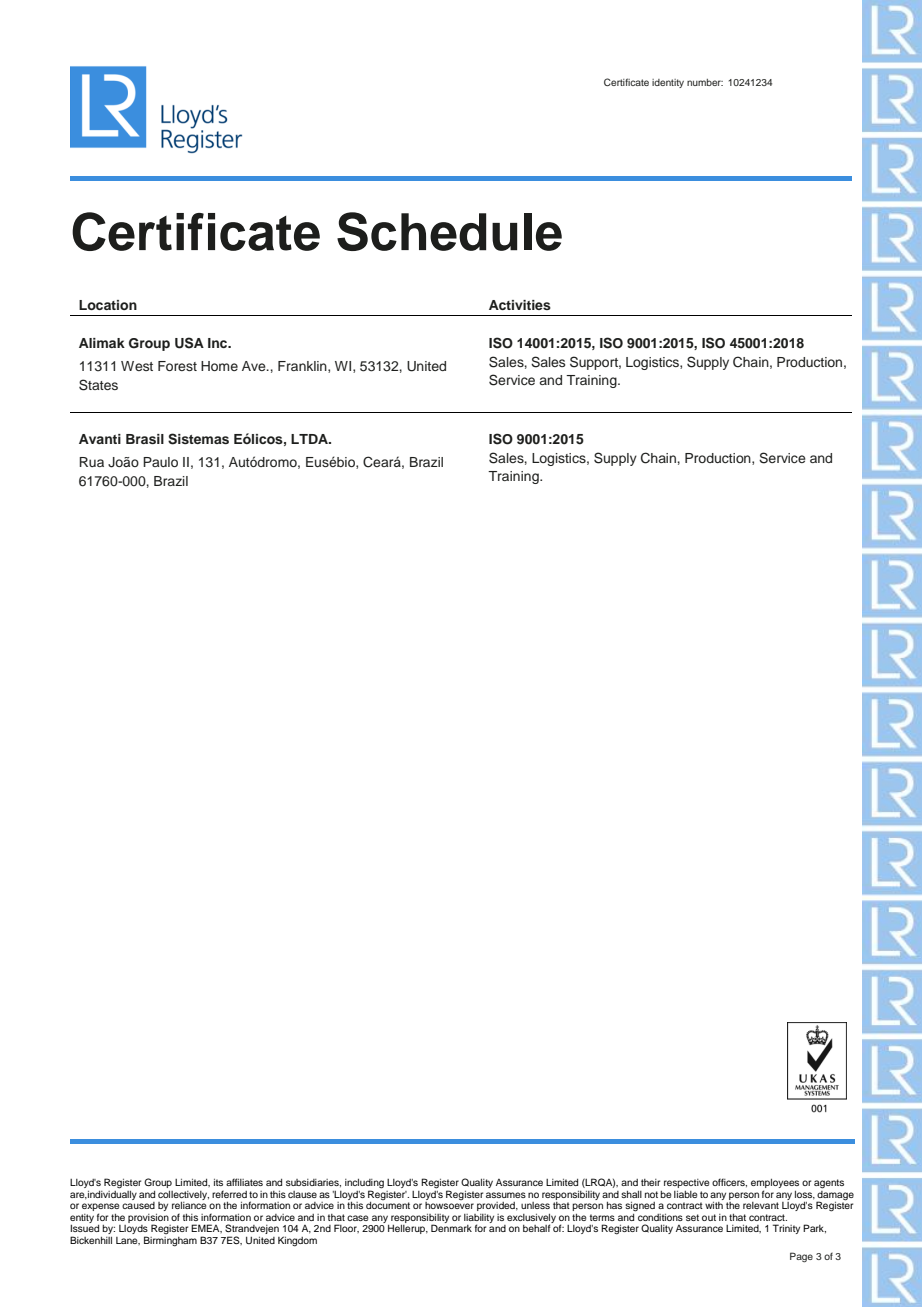 The width and height of the screenshot is (924, 1307). Describe the element at coordinates (108, 305) in the screenshot. I see `Location` at that location.
